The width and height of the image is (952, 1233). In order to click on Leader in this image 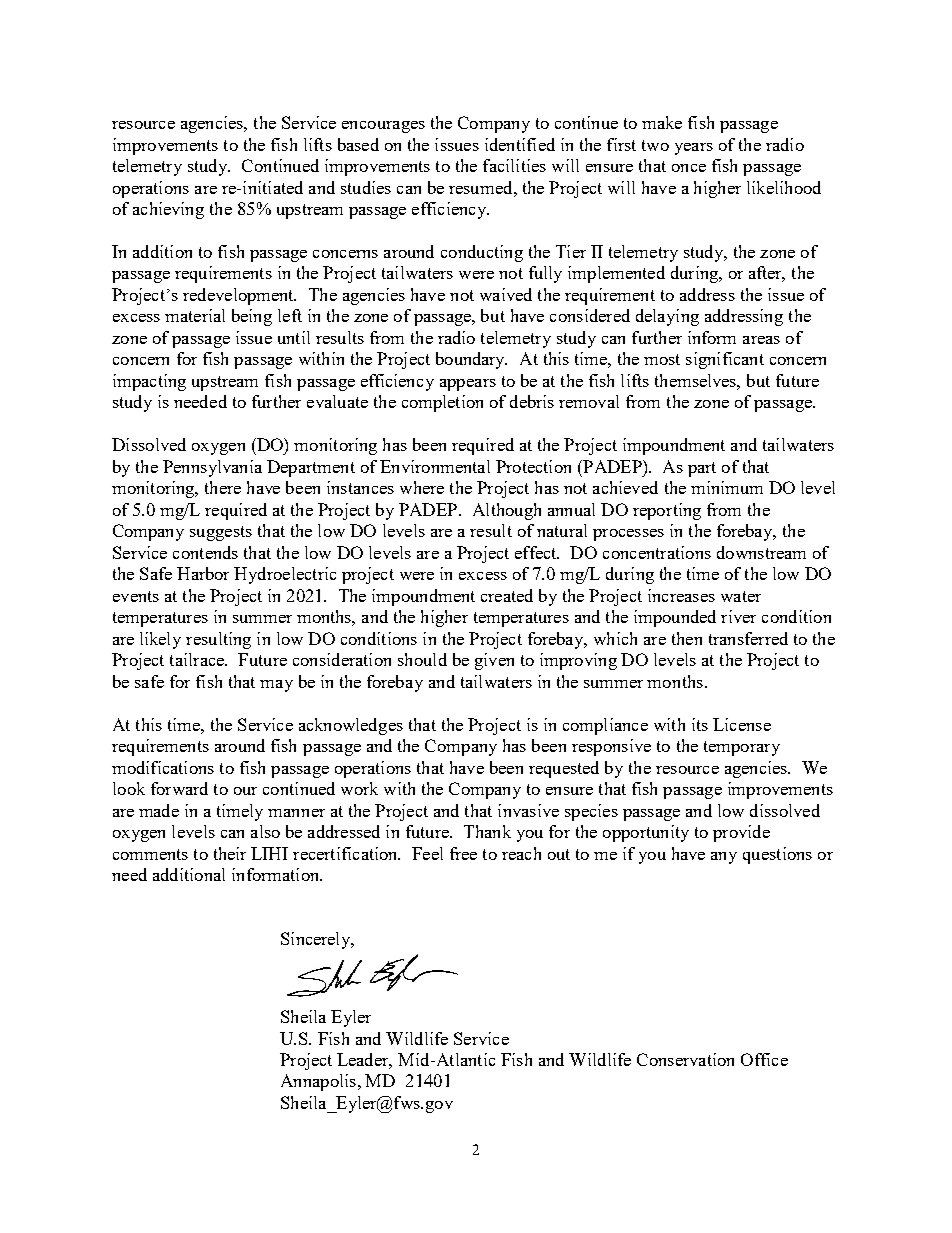, I will do `click(364, 1061)`.
